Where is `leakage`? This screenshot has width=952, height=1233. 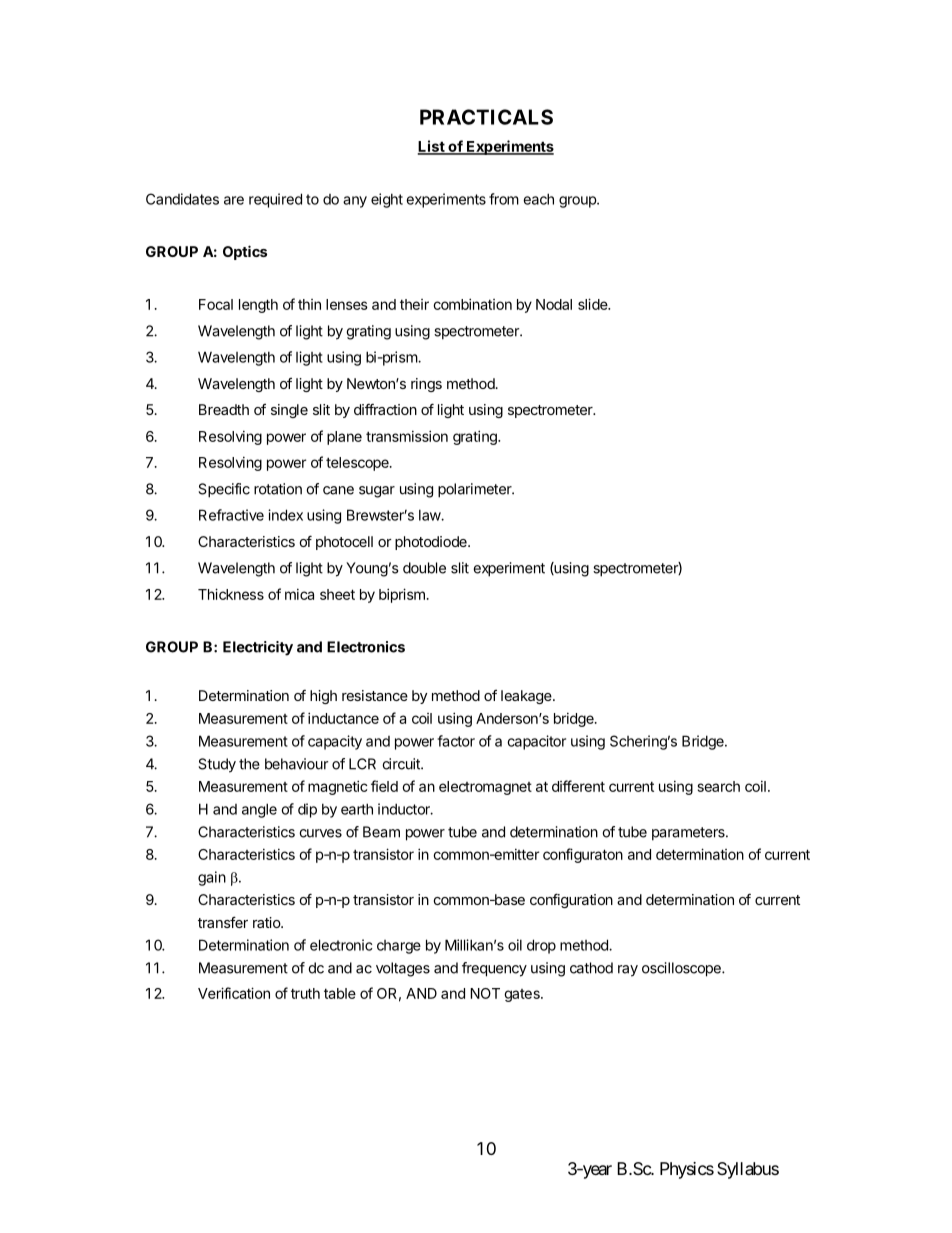
leakage is located at coordinates (527, 697).
